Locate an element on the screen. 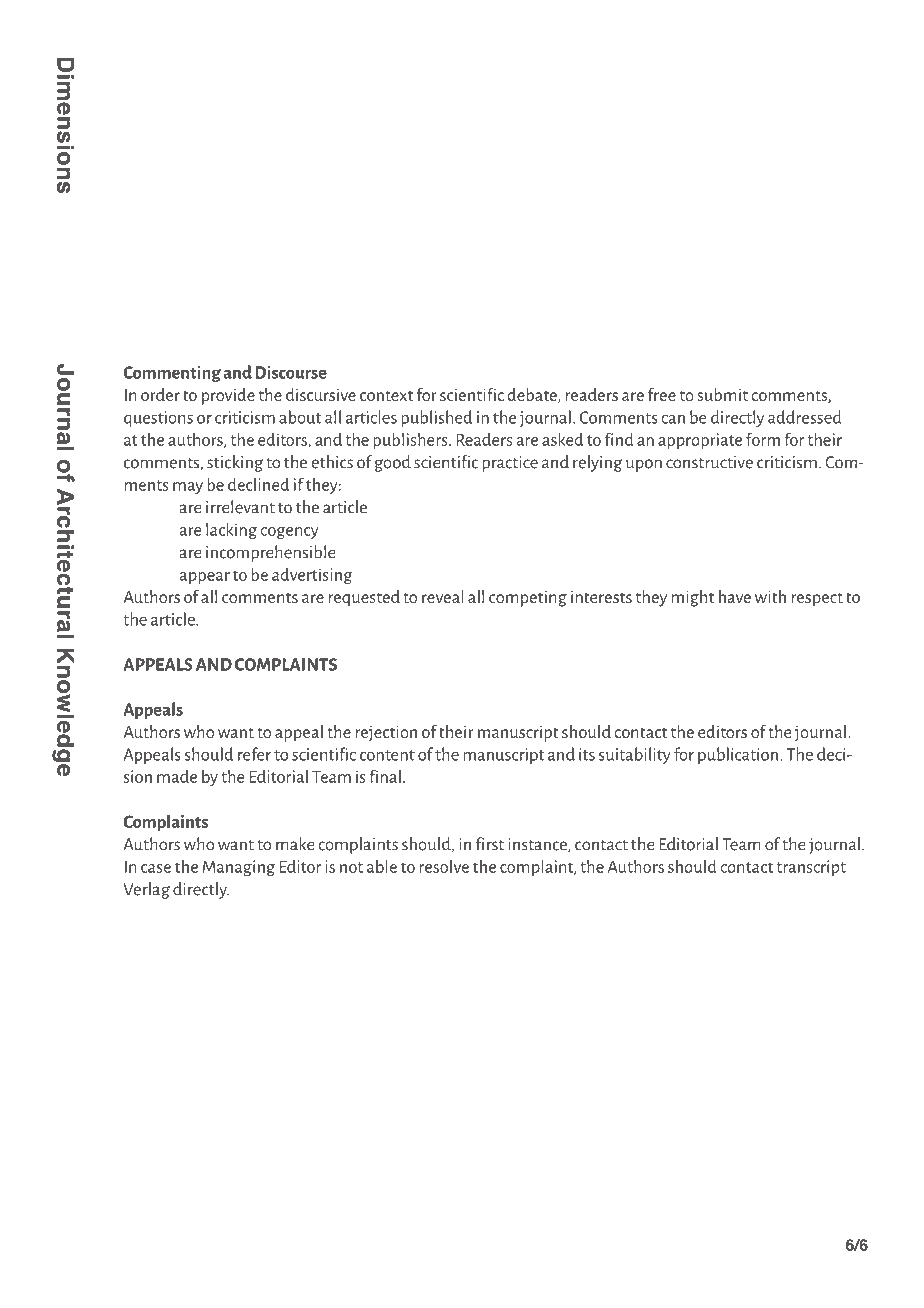 This screenshot has width=924, height=1308. constructive is located at coordinates (709, 462).
